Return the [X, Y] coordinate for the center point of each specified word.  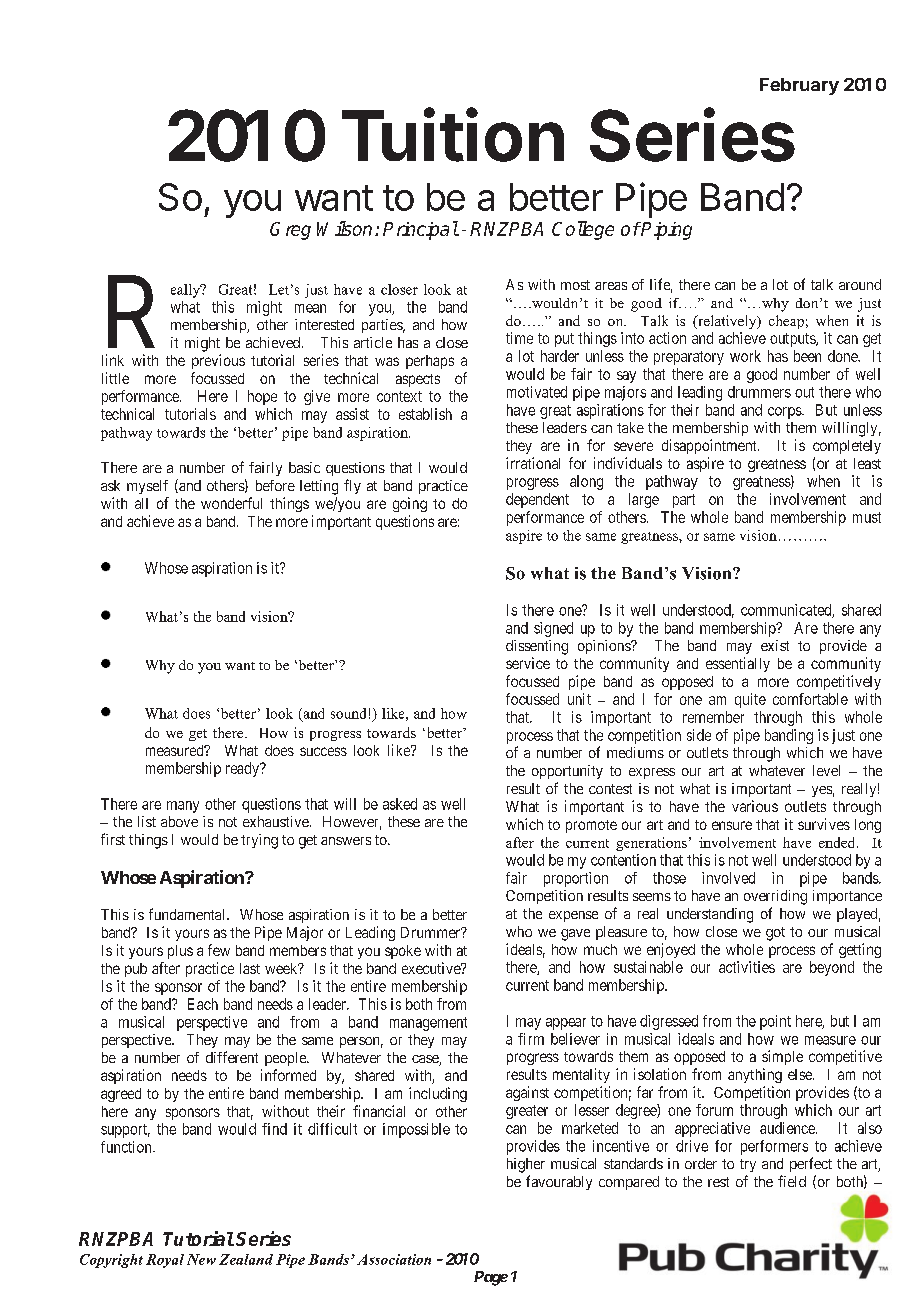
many [183, 807]
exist [775, 645]
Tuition [453, 135]
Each [203, 1004]
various [755, 806]
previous [218, 361]
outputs [793, 340]
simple [782, 1057]
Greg [290, 231]
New [201, 1259]
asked [400, 804]
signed [553, 629]
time [519, 338]
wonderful [231, 503]
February [799, 86]
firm [531, 1039]
